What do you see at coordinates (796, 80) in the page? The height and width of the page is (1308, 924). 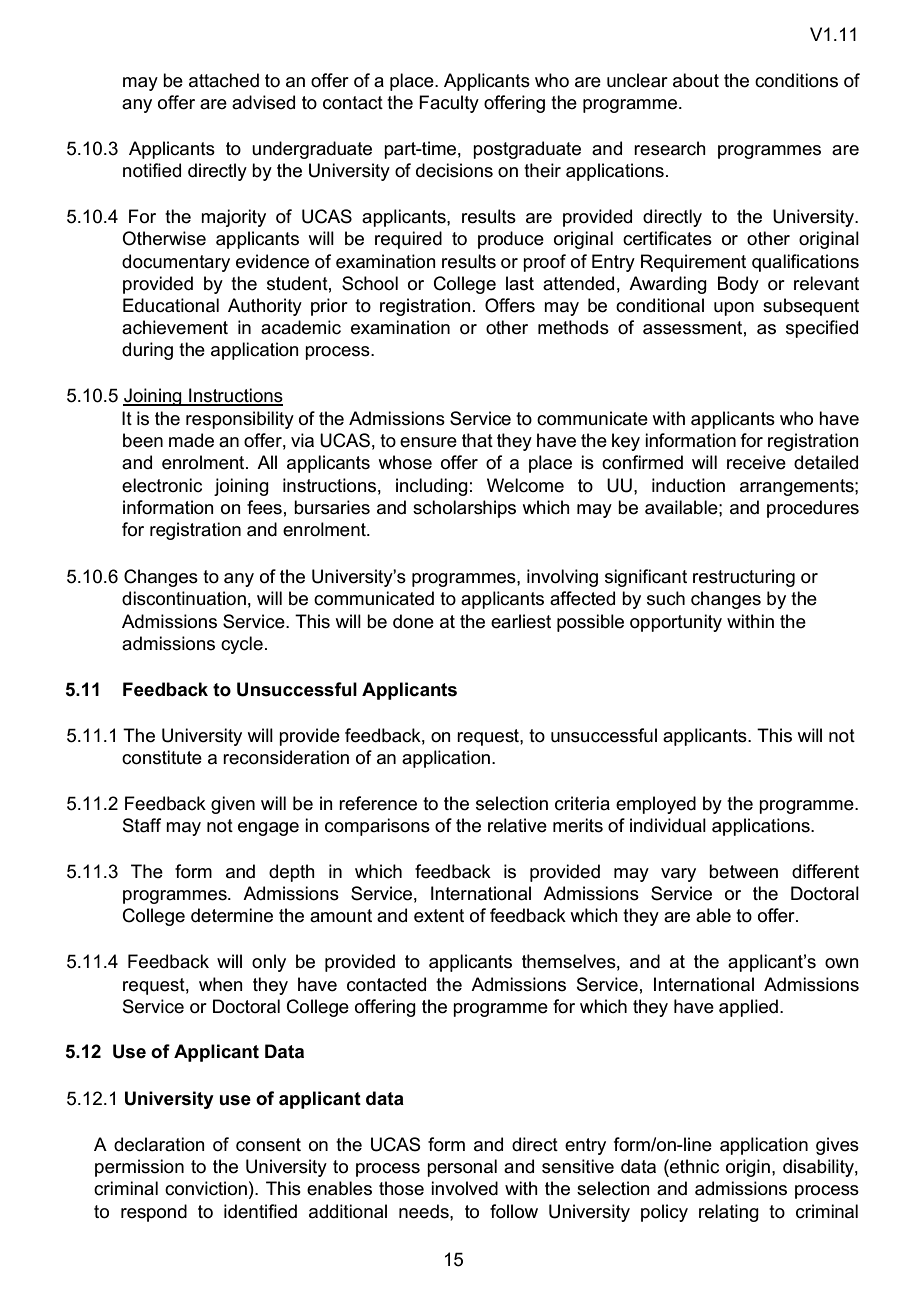 I see `conditions` at bounding box center [796, 80].
